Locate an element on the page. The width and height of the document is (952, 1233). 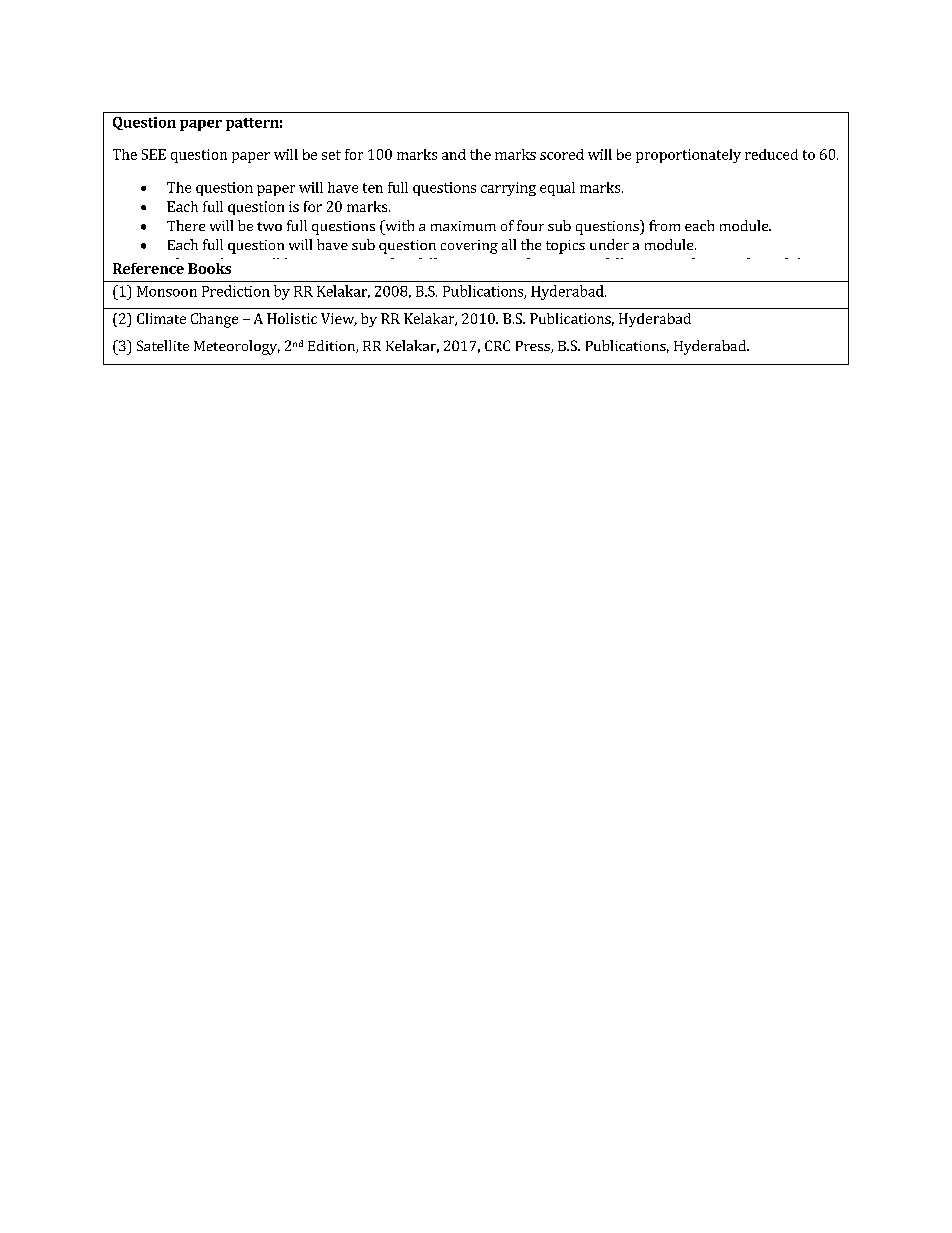
Satellite is located at coordinates (163, 345).
